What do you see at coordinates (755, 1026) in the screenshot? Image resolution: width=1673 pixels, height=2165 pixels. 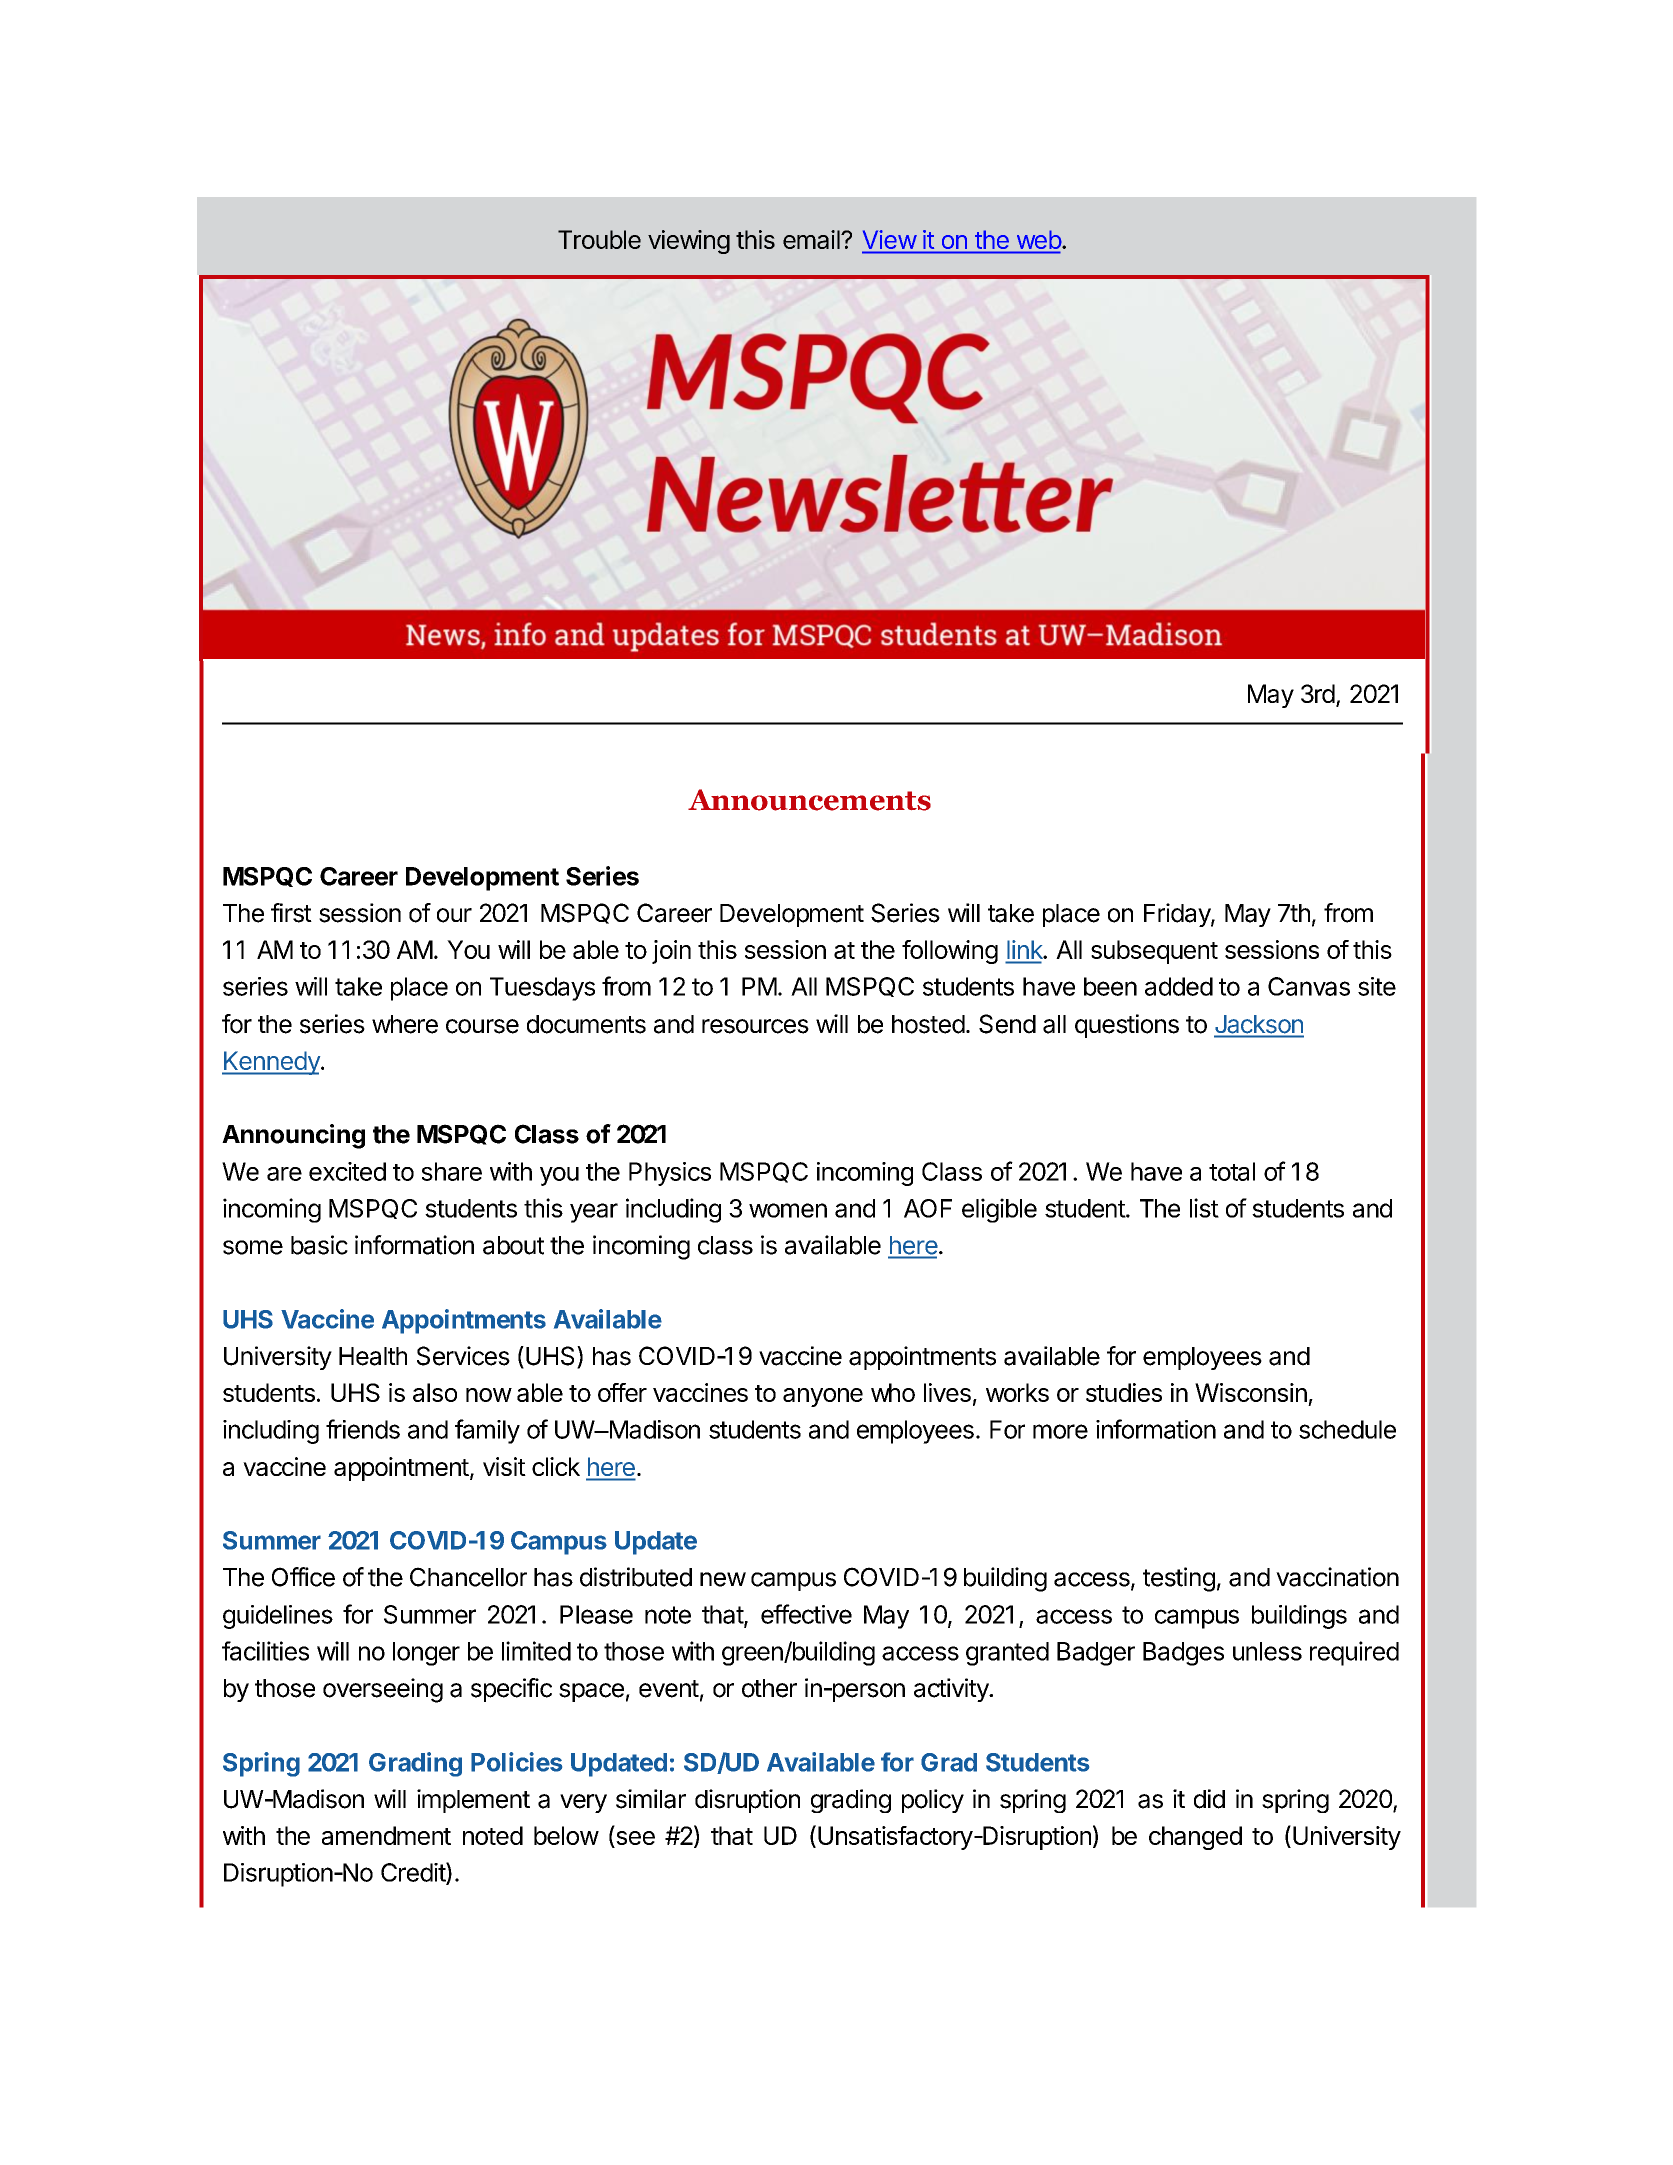 I see `resources` at bounding box center [755, 1026].
